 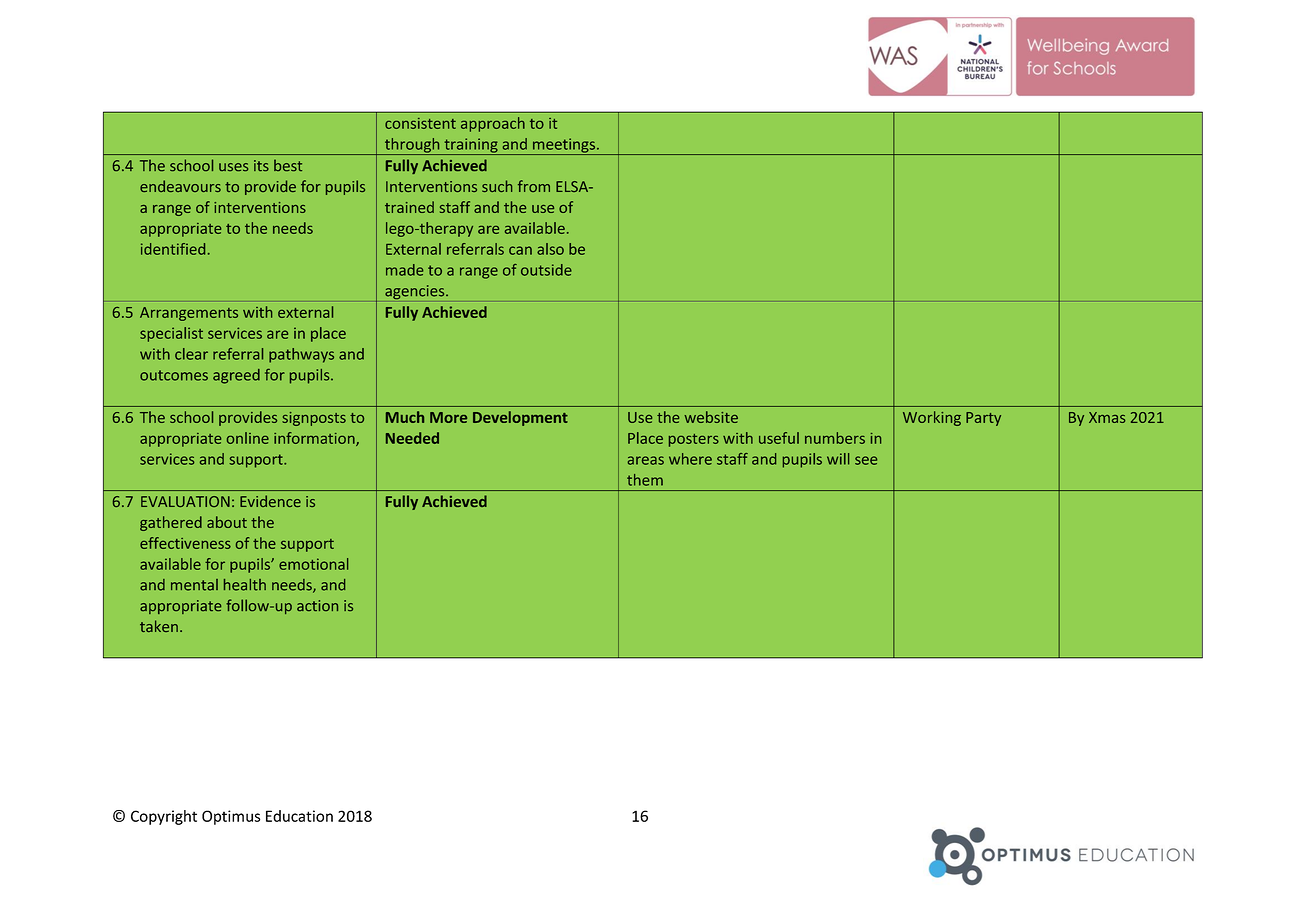 What do you see at coordinates (231, 817) in the page?
I see `Optimus` at bounding box center [231, 817].
